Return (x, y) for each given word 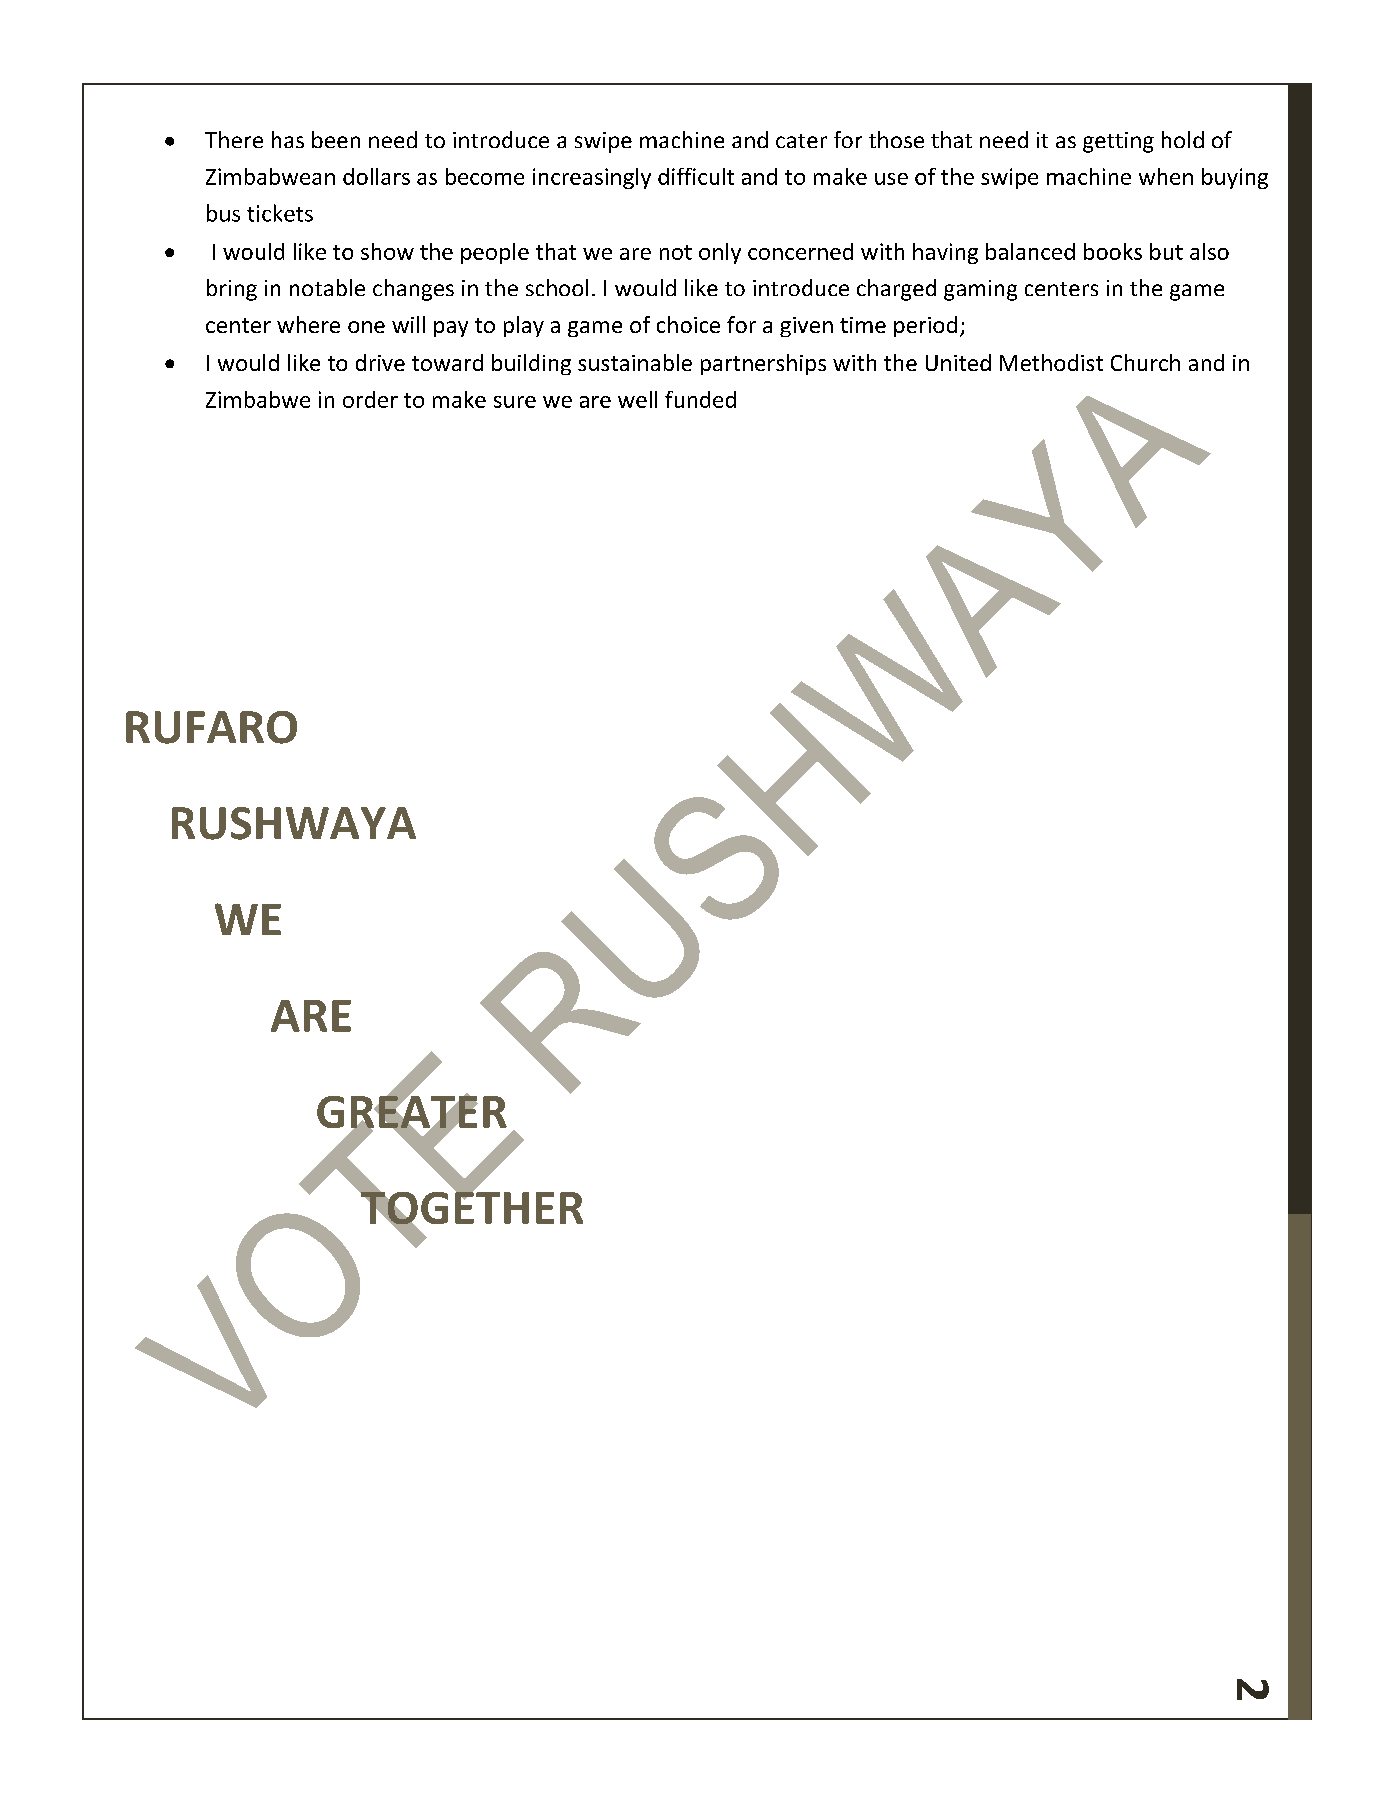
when (1166, 176)
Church (1145, 362)
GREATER (412, 1112)
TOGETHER (470, 1208)
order (370, 399)
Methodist (1051, 362)
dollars (376, 176)
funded (700, 399)
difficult (696, 176)
